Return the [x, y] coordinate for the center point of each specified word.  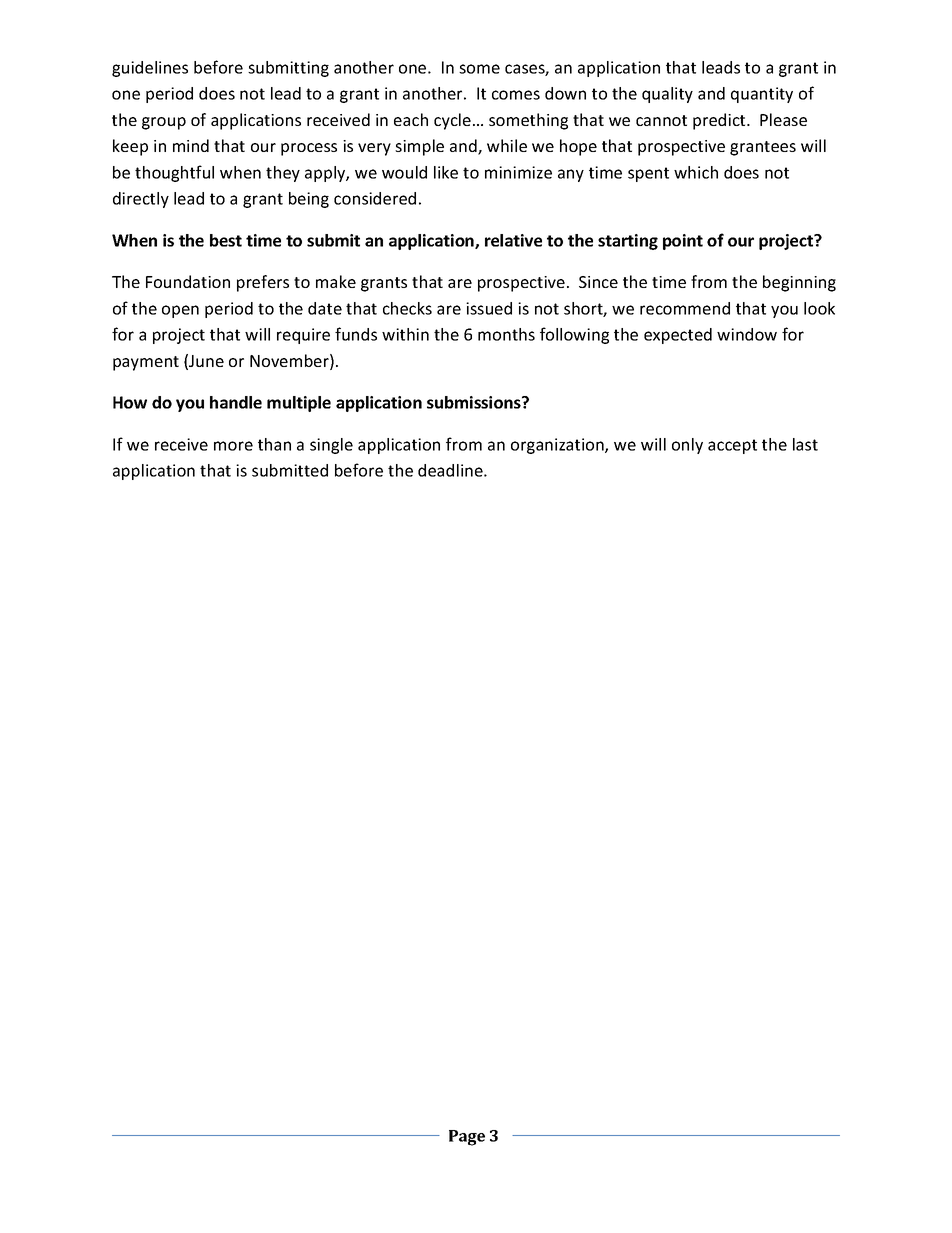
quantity [762, 95]
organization [558, 446]
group [164, 123]
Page [467, 1138]
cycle [452, 121]
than [274, 444]
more [233, 446]
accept [732, 446]
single [331, 446]
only [687, 446]
